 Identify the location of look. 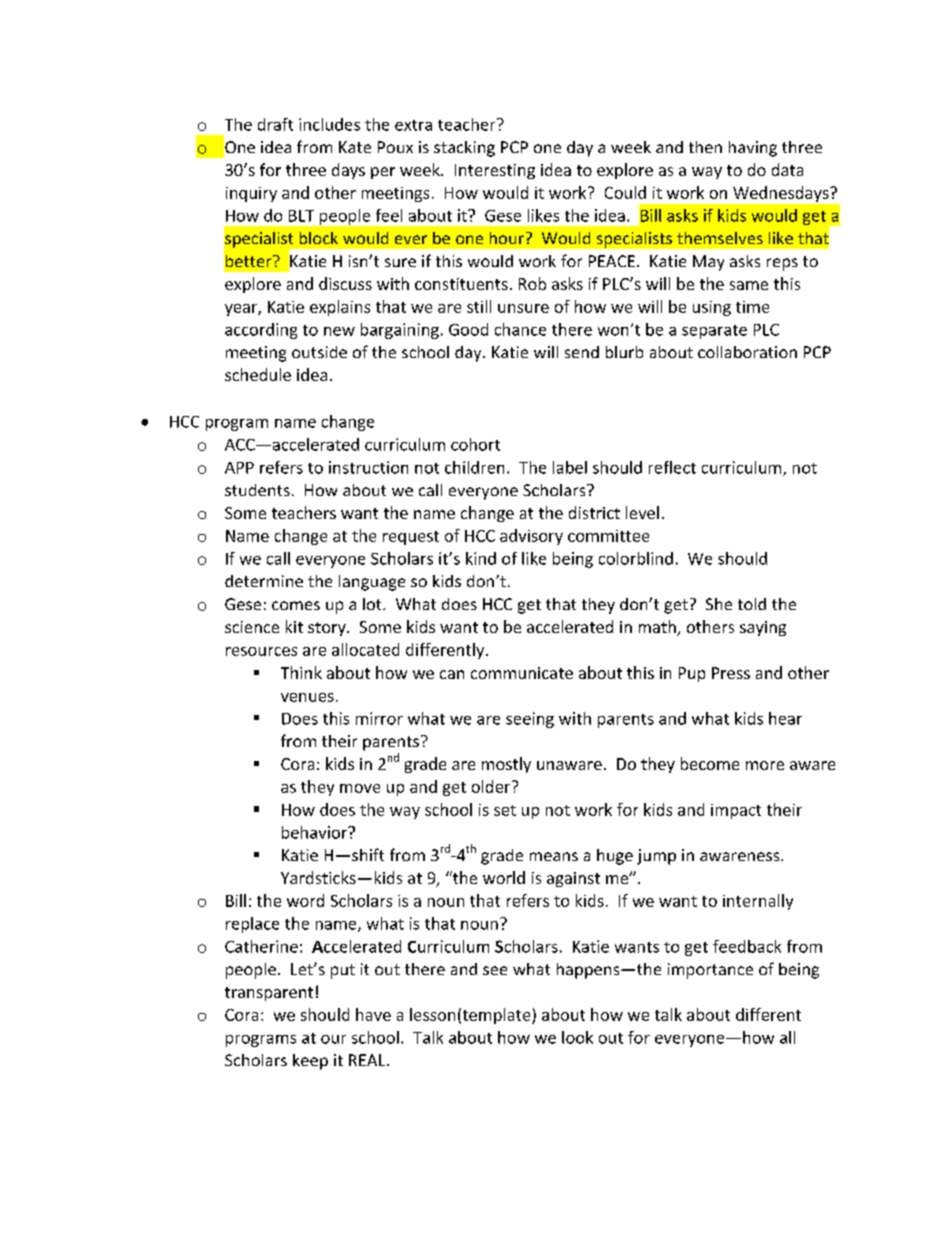
(577, 1037).
